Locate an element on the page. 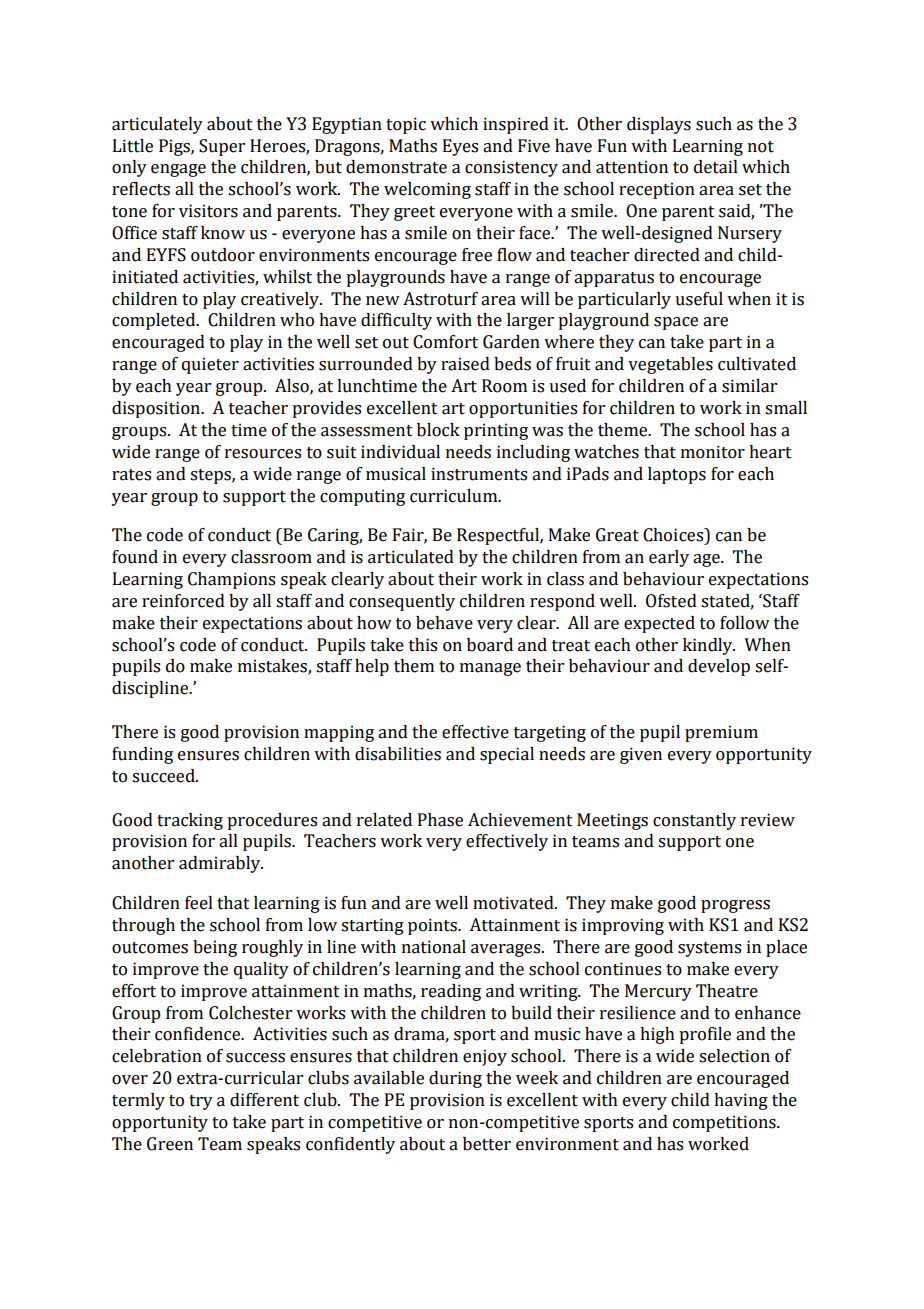  raised is located at coordinates (465, 364).
